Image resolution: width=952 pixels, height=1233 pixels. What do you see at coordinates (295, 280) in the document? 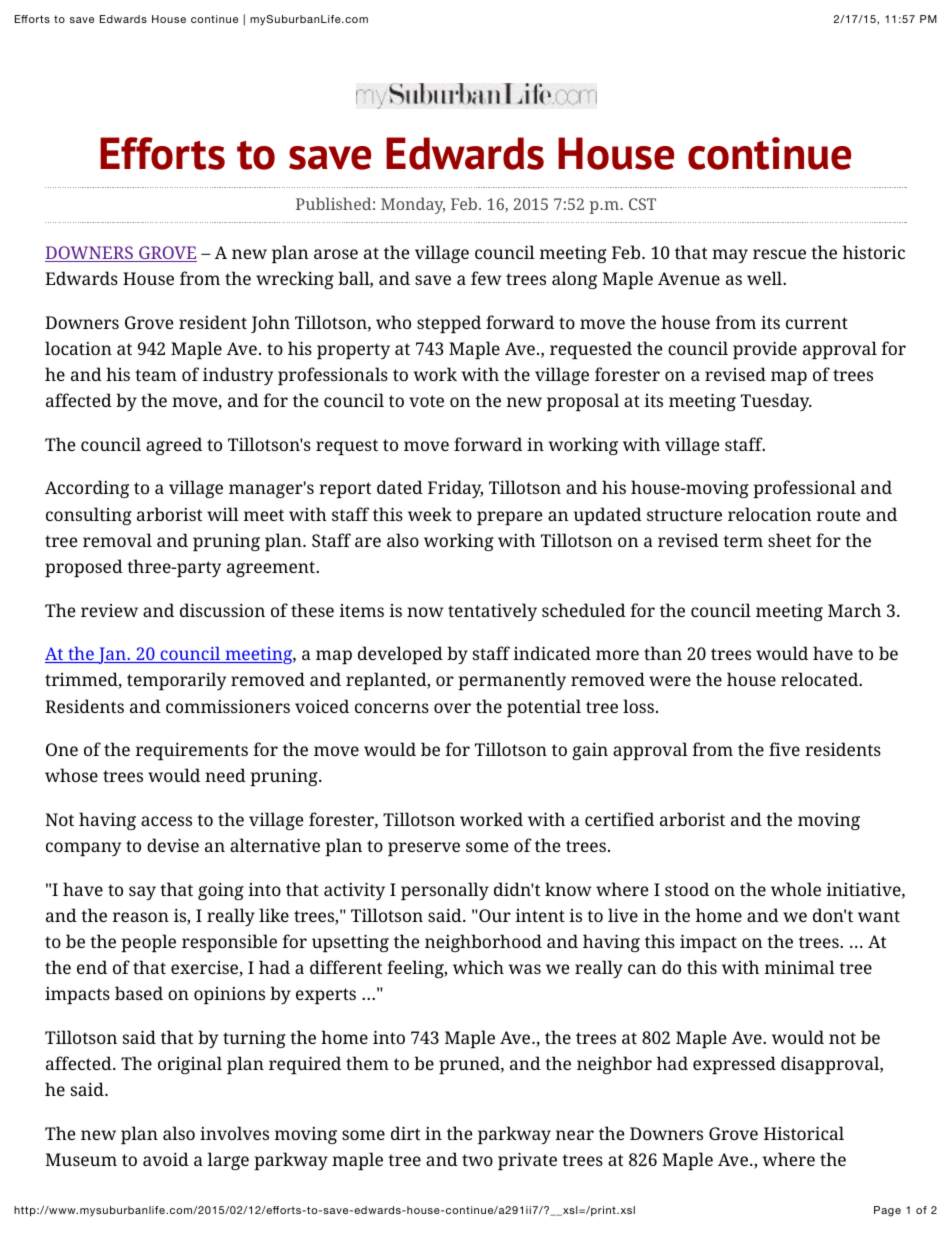
I see `wrecking` at bounding box center [295, 280].
